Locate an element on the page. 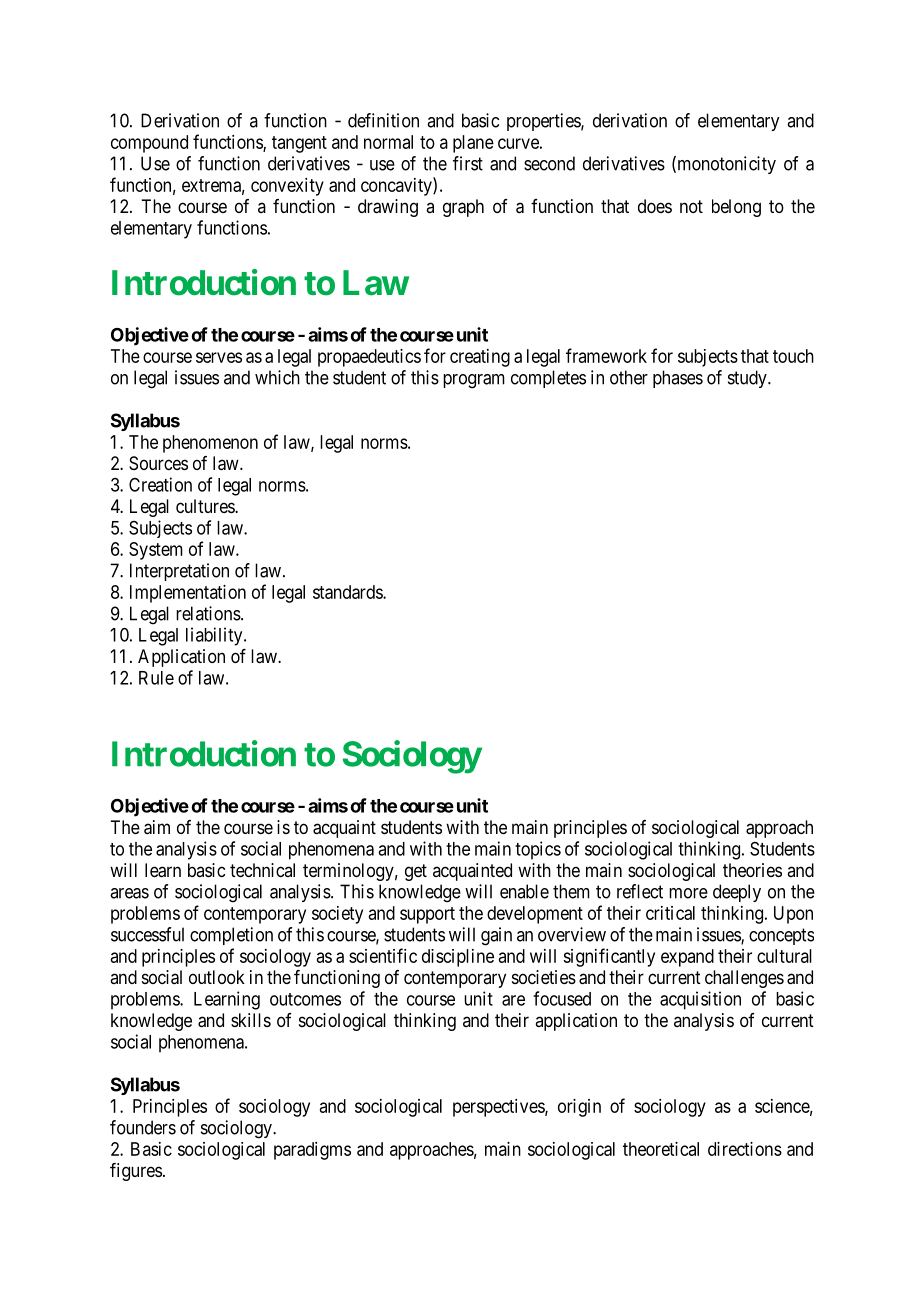 The image size is (924, 1308). belong is located at coordinates (736, 208).
